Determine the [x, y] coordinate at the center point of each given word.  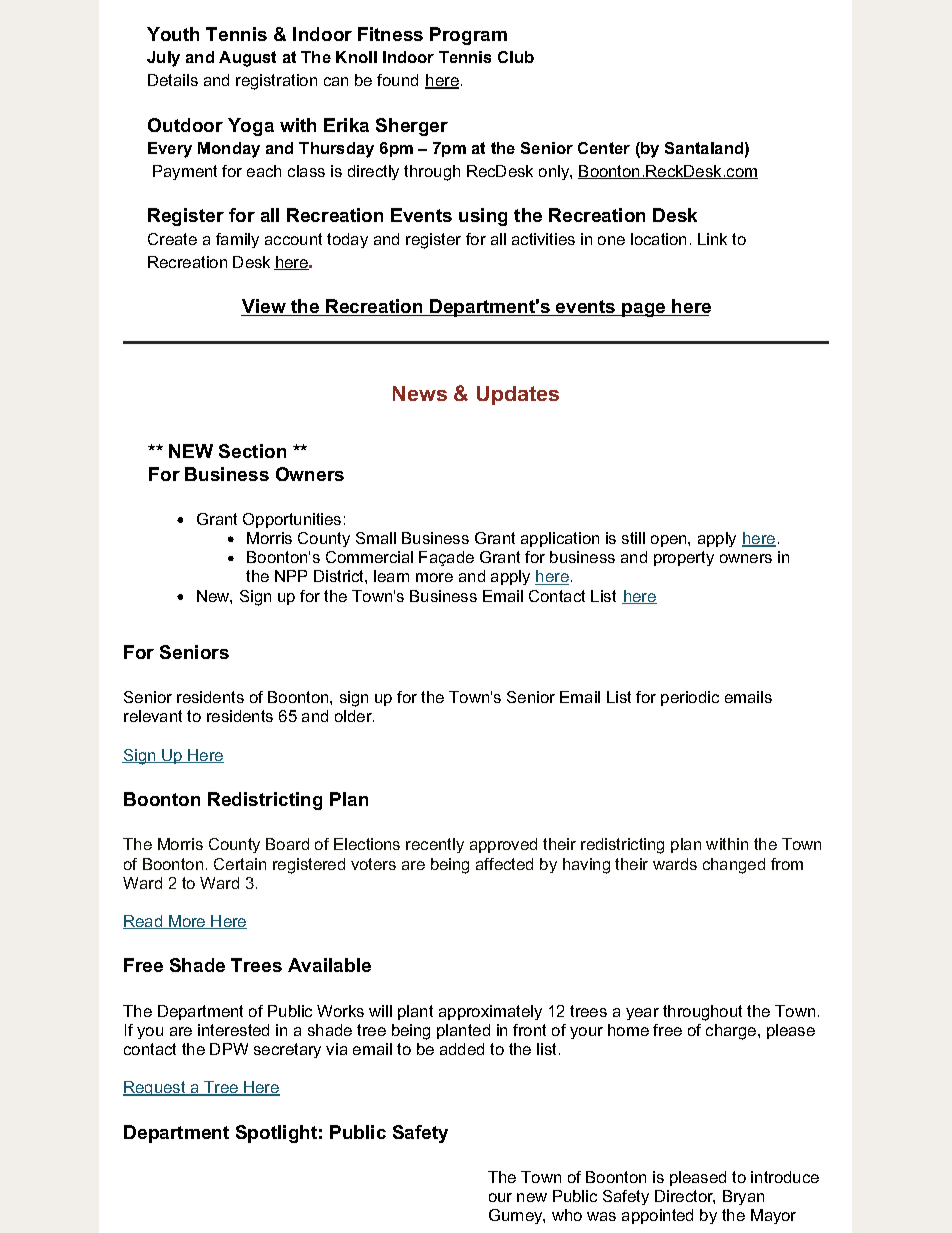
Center [604, 148]
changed [734, 866]
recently [435, 845]
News [420, 393]
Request [155, 1088]
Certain [240, 864]
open [670, 541]
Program [468, 36]
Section [252, 451]
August [247, 59]
